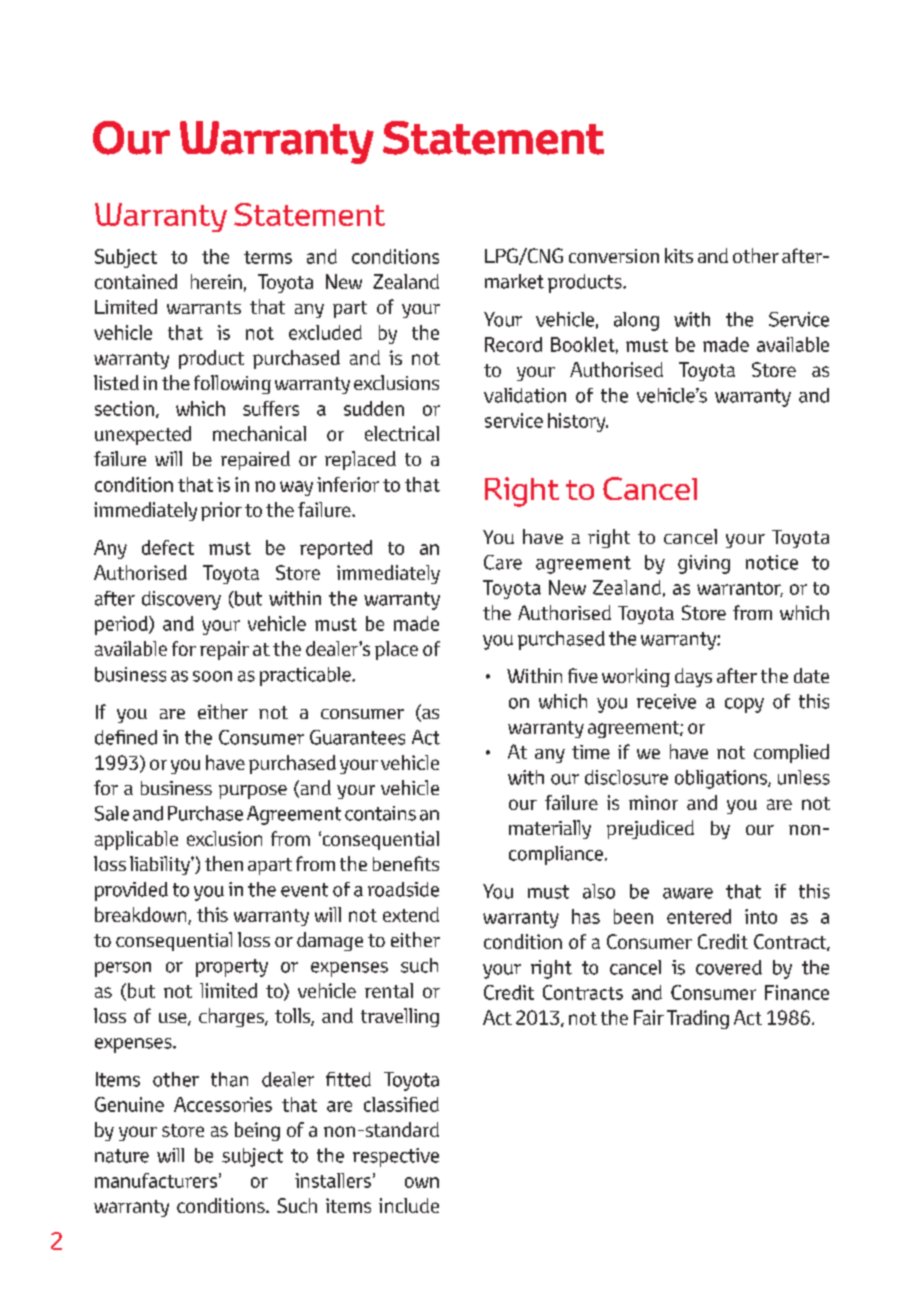 The width and height of the image is (924, 1311). Describe the element at coordinates (704, 564) in the image. I see `giving` at that location.
